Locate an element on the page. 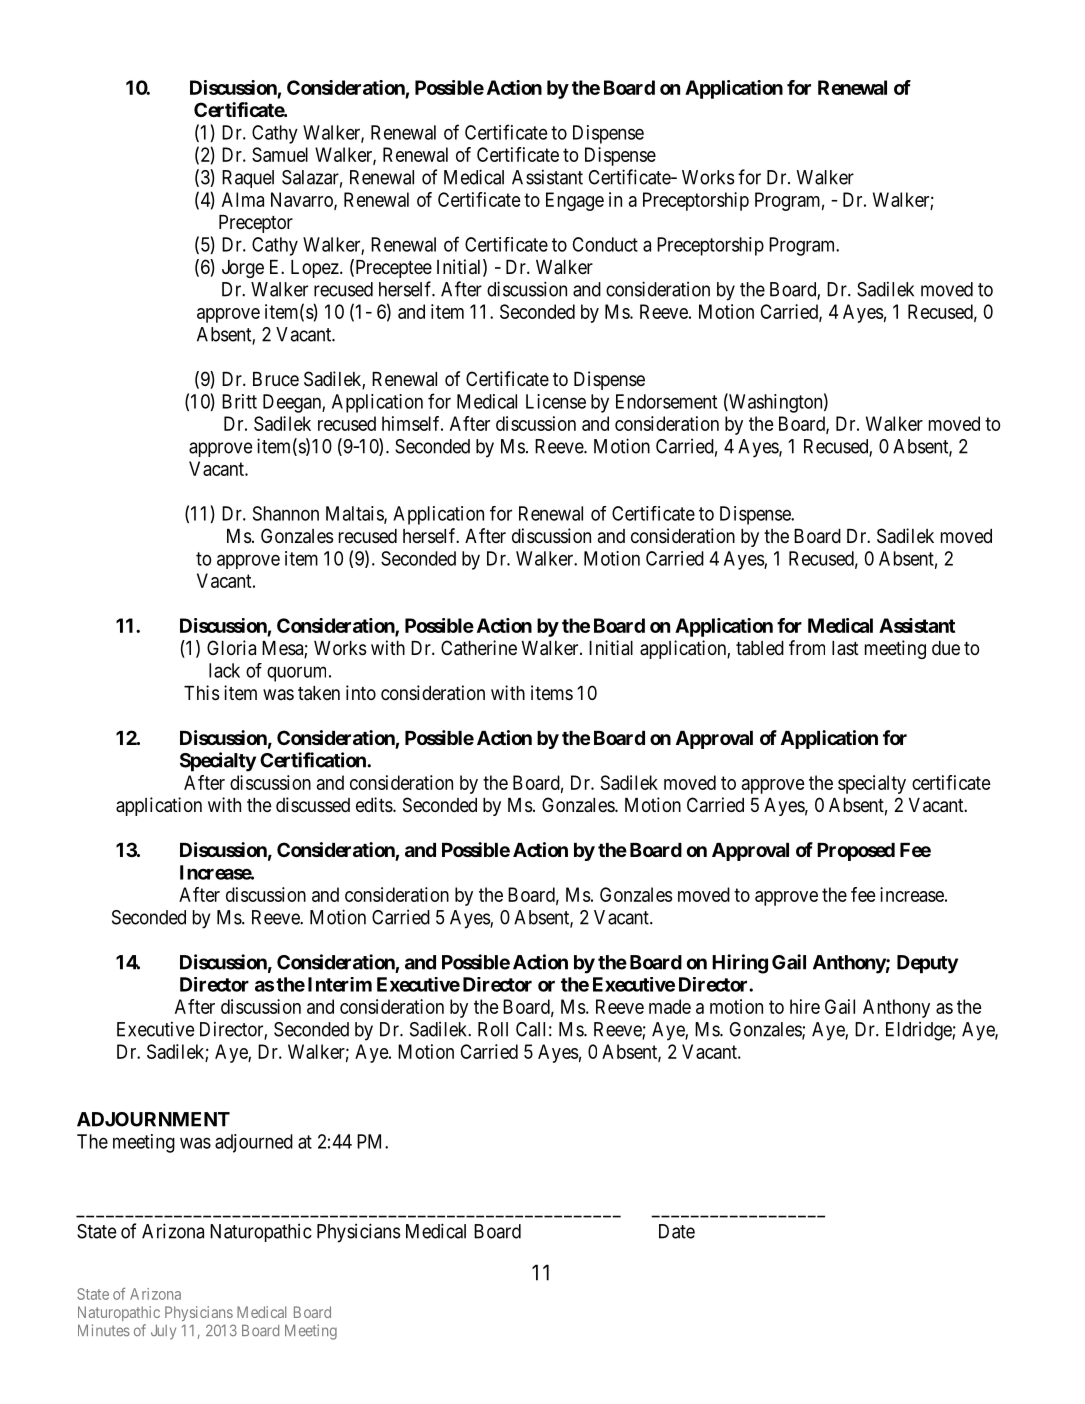 Image resolution: width=1085 pixels, height=1404 pixels. Catherine is located at coordinates (479, 648).
